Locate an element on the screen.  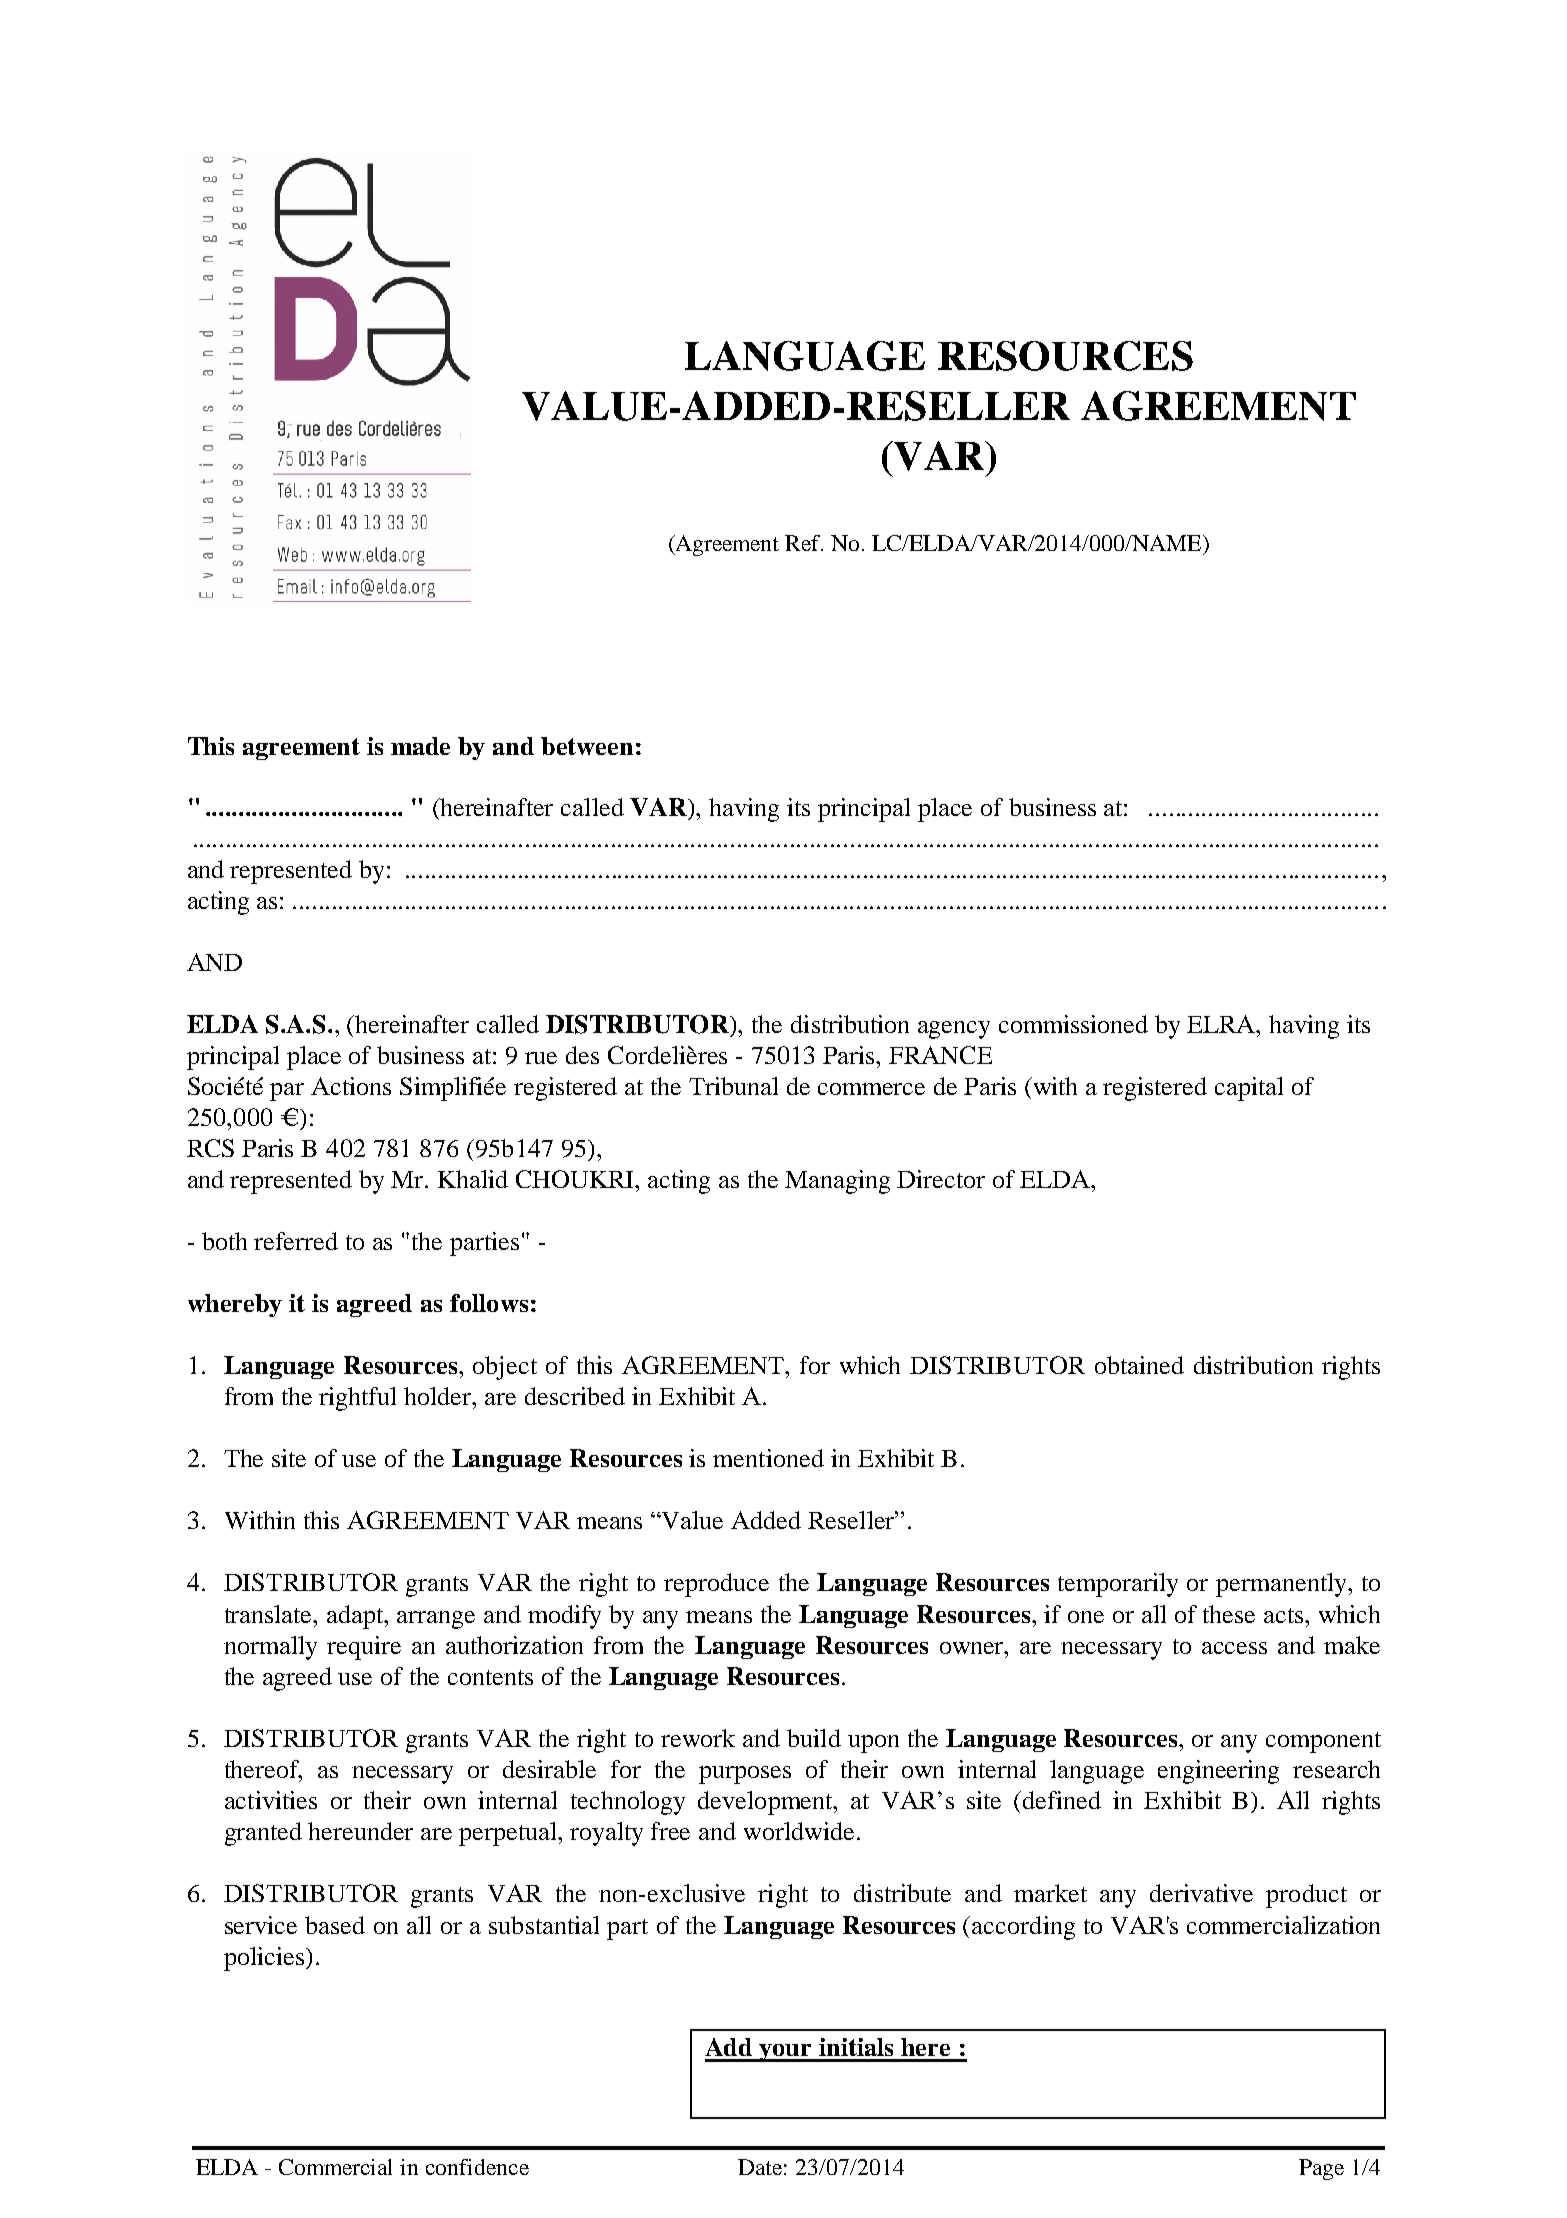
obtained is located at coordinates (1139, 1365).
